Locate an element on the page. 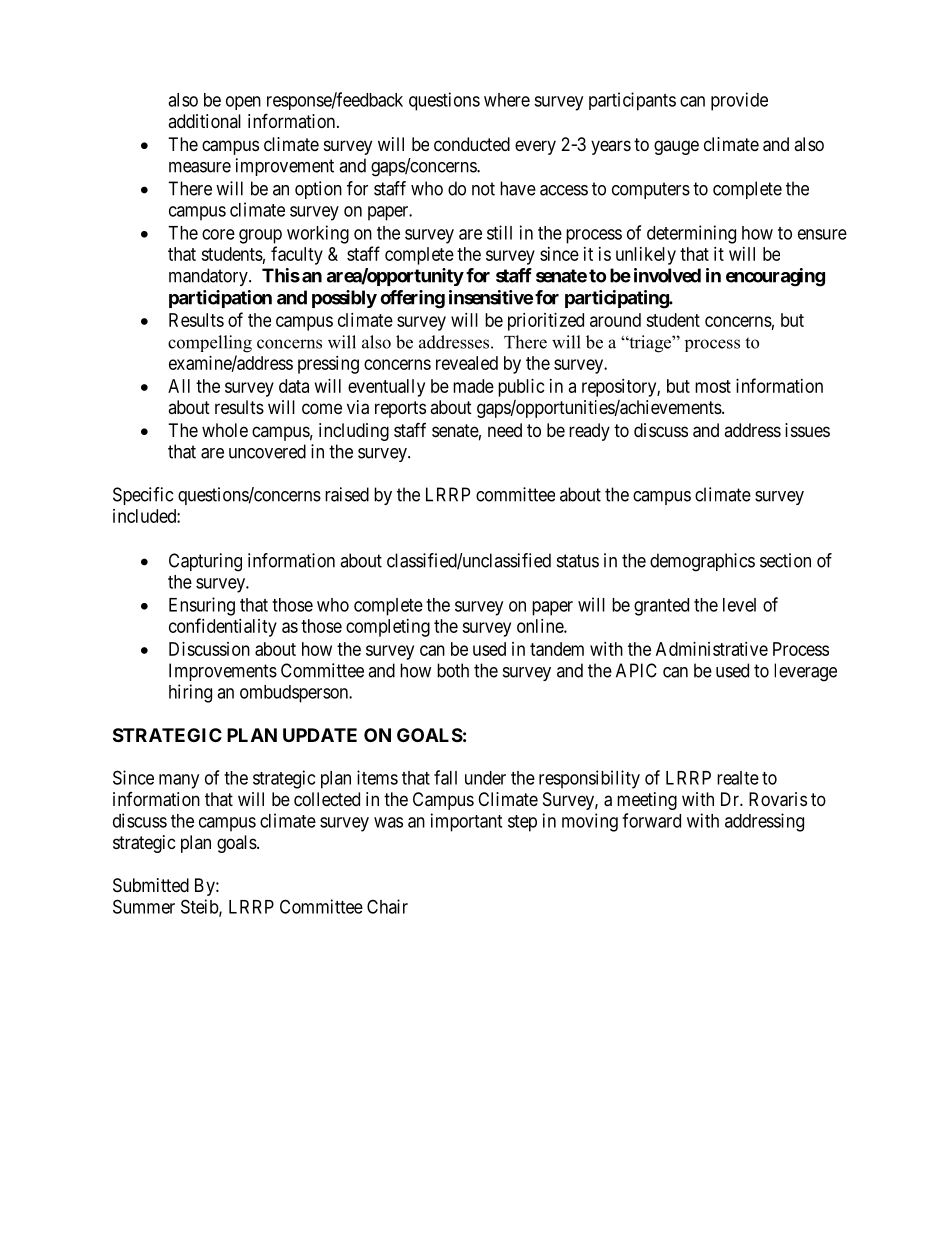 This page has height=1233, width=952. need is located at coordinates (505, 430).
